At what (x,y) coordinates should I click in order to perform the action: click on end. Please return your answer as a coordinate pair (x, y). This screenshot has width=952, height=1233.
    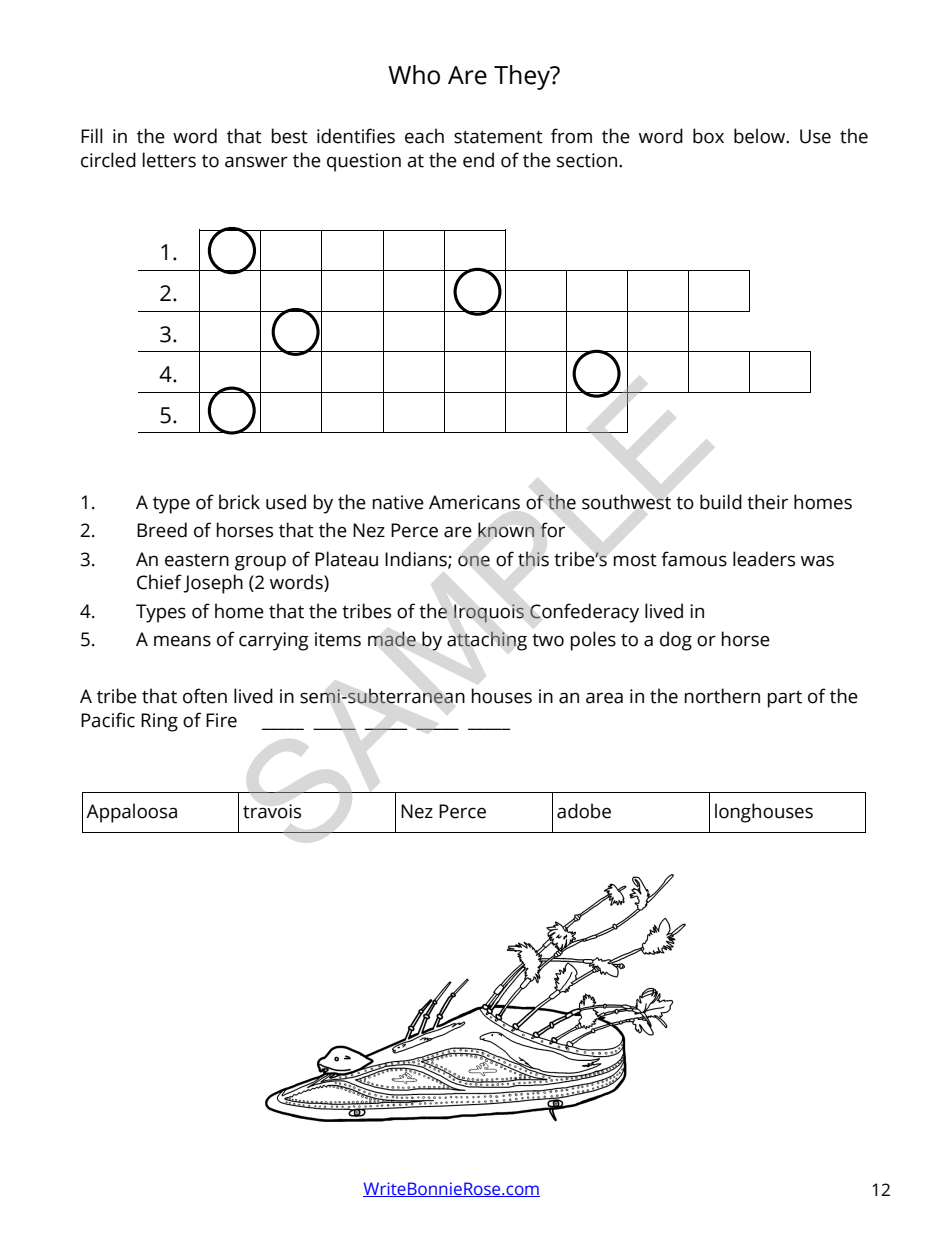
    Looking at the image, I should click on (478, 160).
